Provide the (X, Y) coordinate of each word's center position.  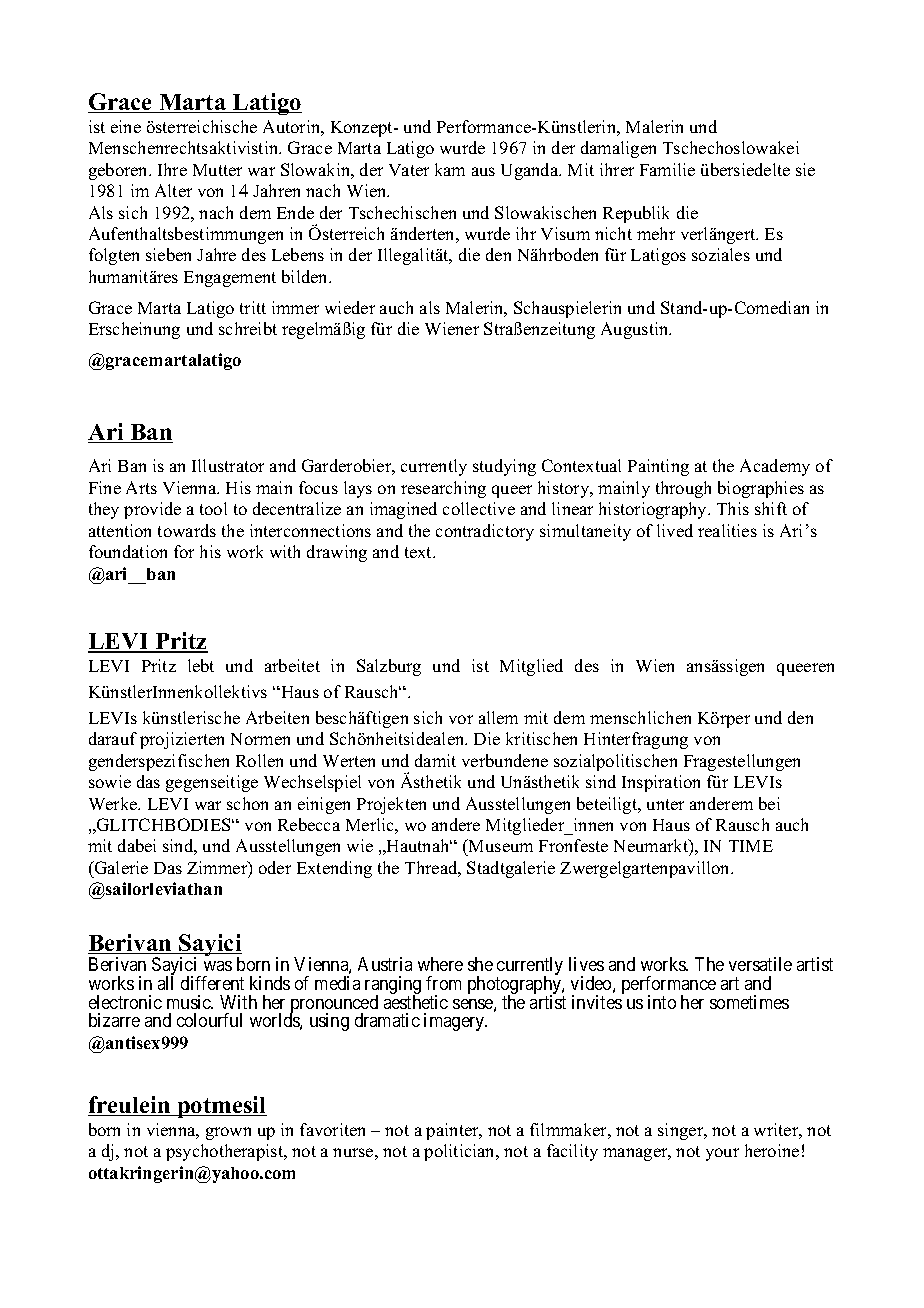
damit (435, 760)
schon (247, 803)
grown (228, 1133)
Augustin (636, 330)
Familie (667, 169)
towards (187, 530)
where (440, 964)
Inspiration (661, 783)
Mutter (217, 170)
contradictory (485, 532)
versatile (760, 964)
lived (675, 530)
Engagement (230, 279)
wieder (350, 307)
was (218, 966)
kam (450, 169)
